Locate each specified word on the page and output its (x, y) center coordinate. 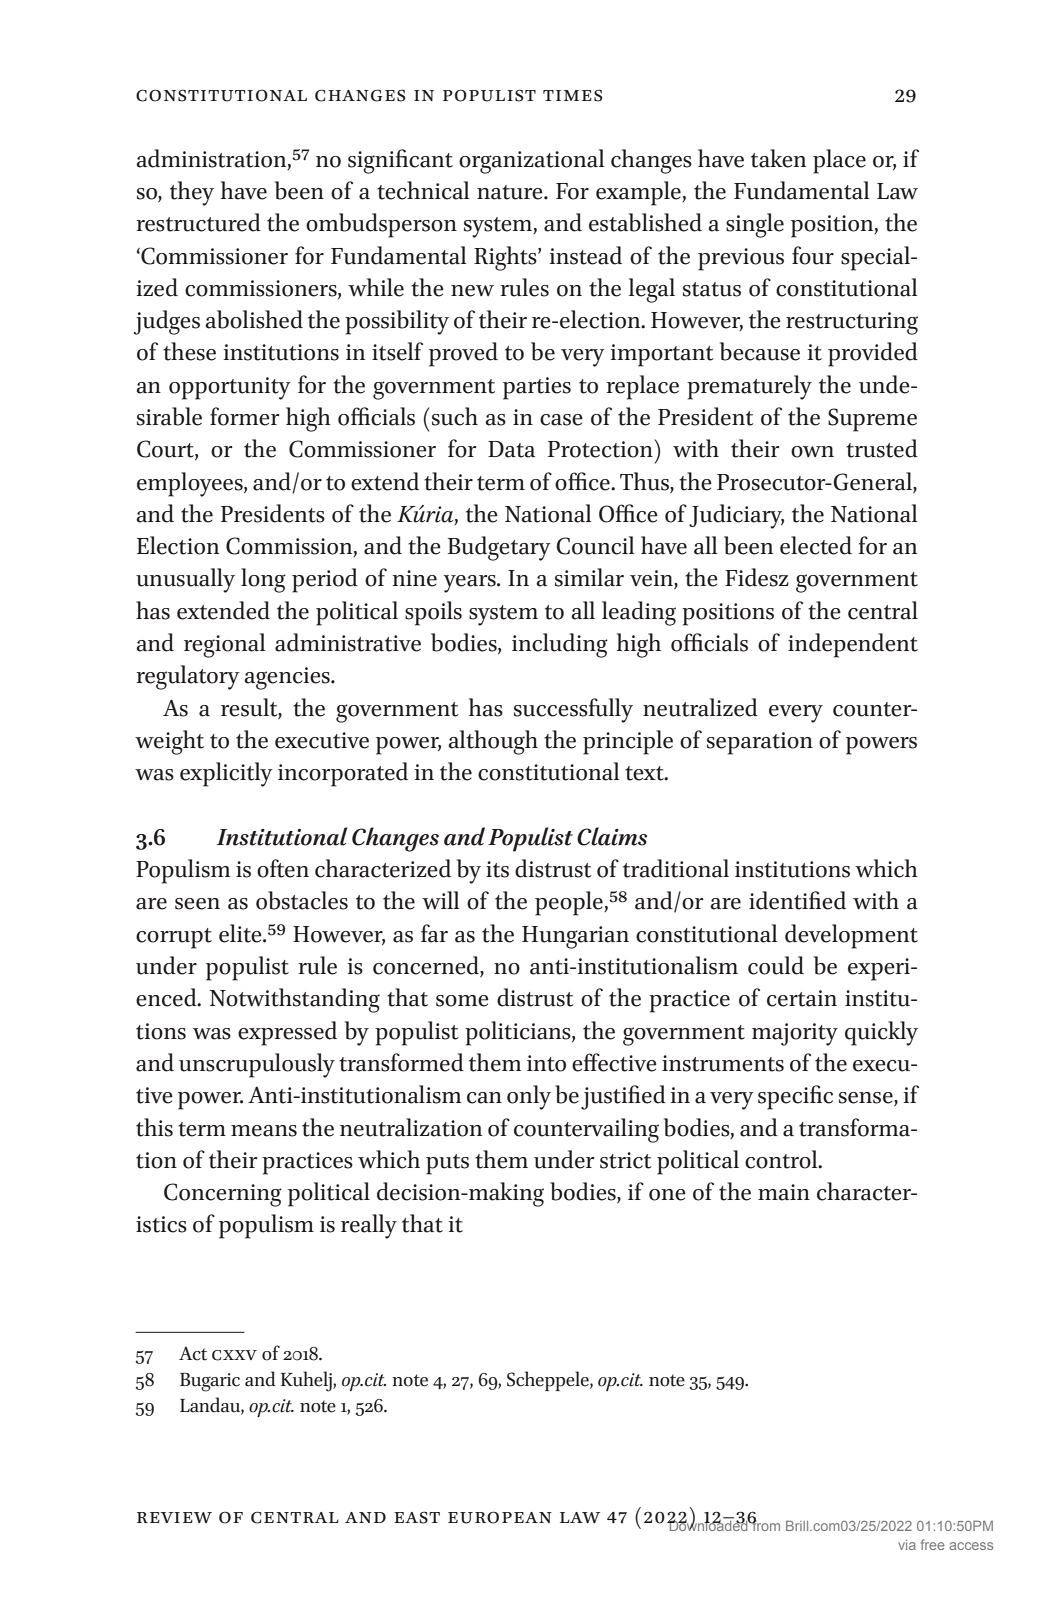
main (784, 1192)
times (572, 95)
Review (174, 1517)
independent (853, 645)
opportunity (230, 388)
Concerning (223, 1195)
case (561, 420)
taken (778, 158)
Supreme (872, 420)
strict (626, 1160)
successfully (573, 710)
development (851, 936)
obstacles (302, 900)
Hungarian (575, 937)
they (192, 193)
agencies (288, 678)
